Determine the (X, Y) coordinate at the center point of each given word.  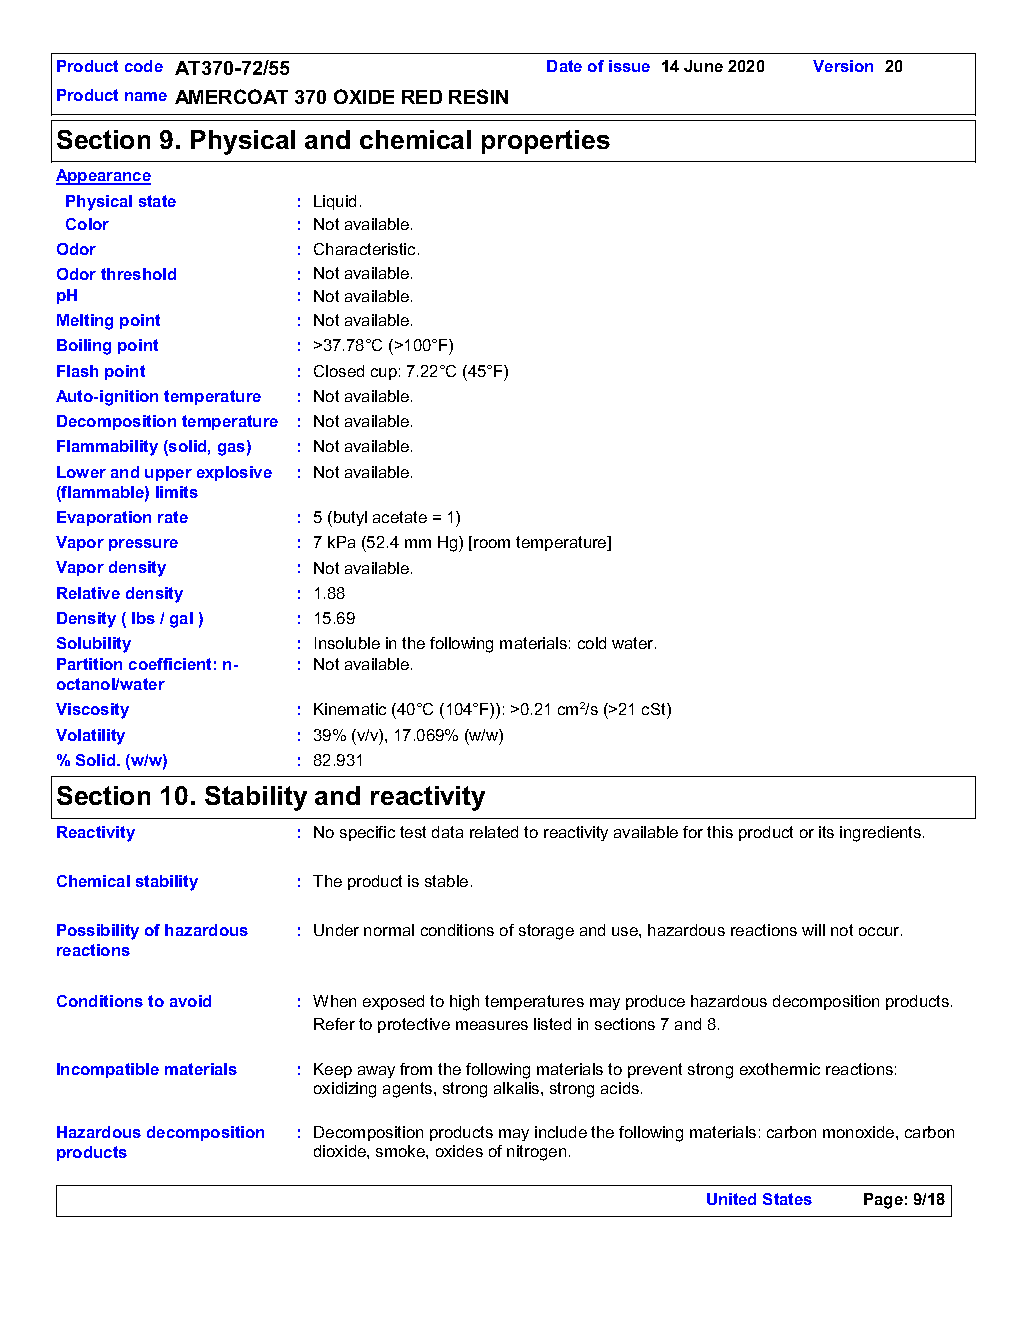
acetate (400, 517)
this (720, 832)
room (492, 543)
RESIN (478, 96)
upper (168, 475)
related (494, 832)
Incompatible (108, 1070)
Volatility (90, 737)
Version (843, 66)
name (146, 96)
